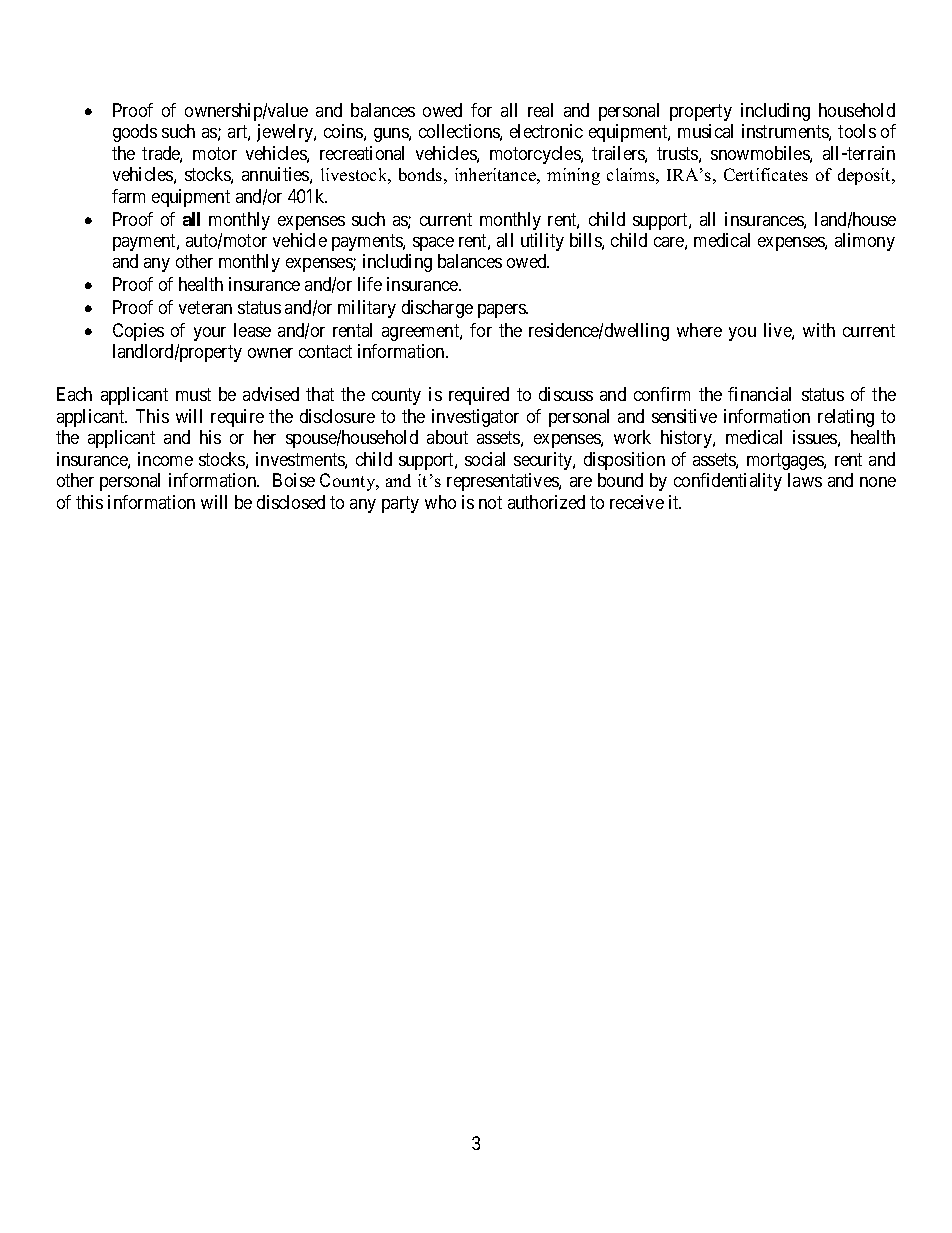 This screenshot has width=952, height=1233. Describe the element at coordinates (128, 196) in the screenshot. I see `farm` at that location.
